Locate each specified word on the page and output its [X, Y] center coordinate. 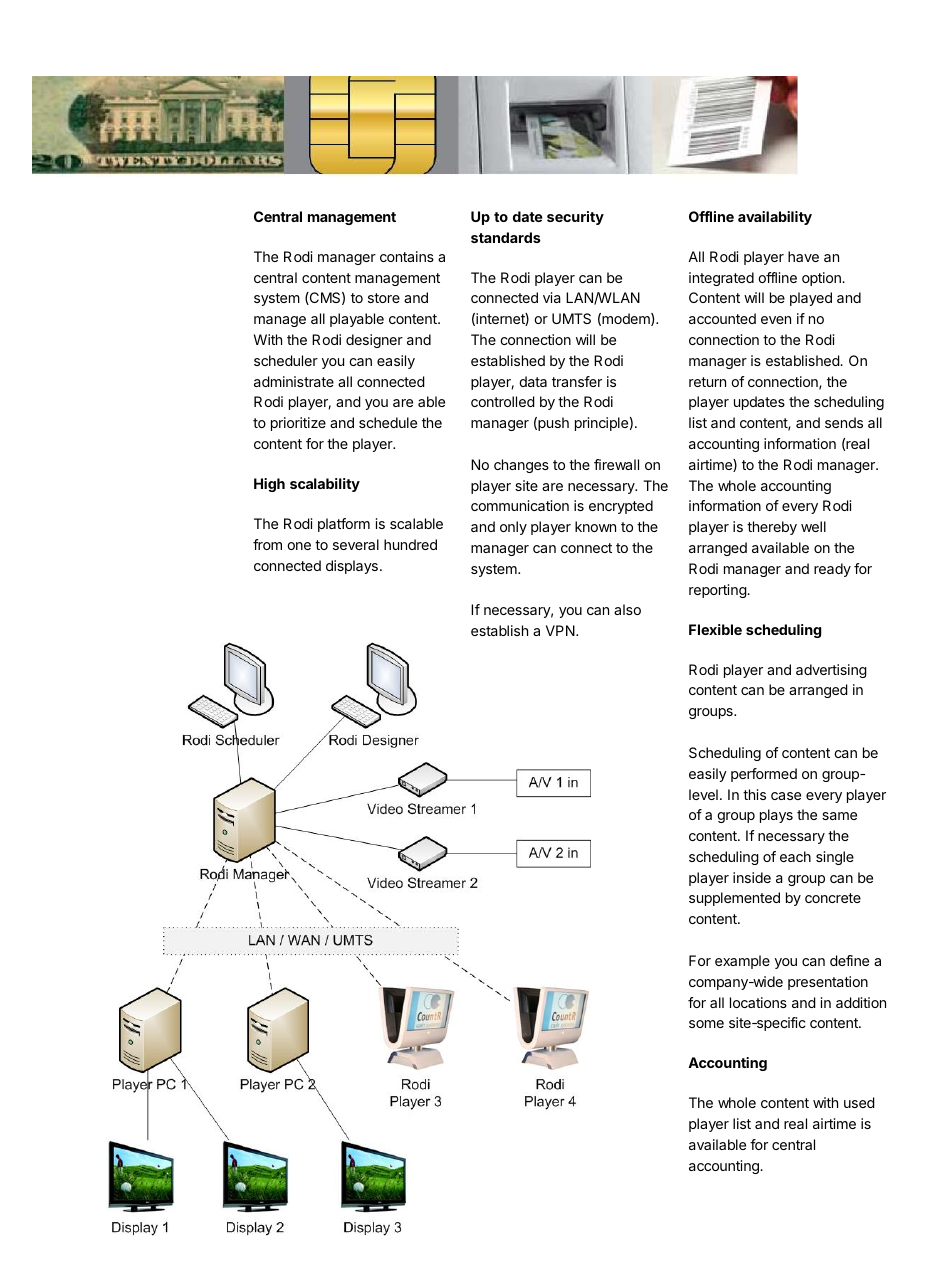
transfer [577, 381]
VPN [561, 630]
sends [844, 422]
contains [407, 256]
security [575, 218]
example [742, 962]
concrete [833, 898]
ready [832, 570]
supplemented [734, 899]
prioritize [298, 424]
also [627, 609]
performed [764, 775]
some [706, 1024]
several [356, 544]
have [803, 256]
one [299, 546]
